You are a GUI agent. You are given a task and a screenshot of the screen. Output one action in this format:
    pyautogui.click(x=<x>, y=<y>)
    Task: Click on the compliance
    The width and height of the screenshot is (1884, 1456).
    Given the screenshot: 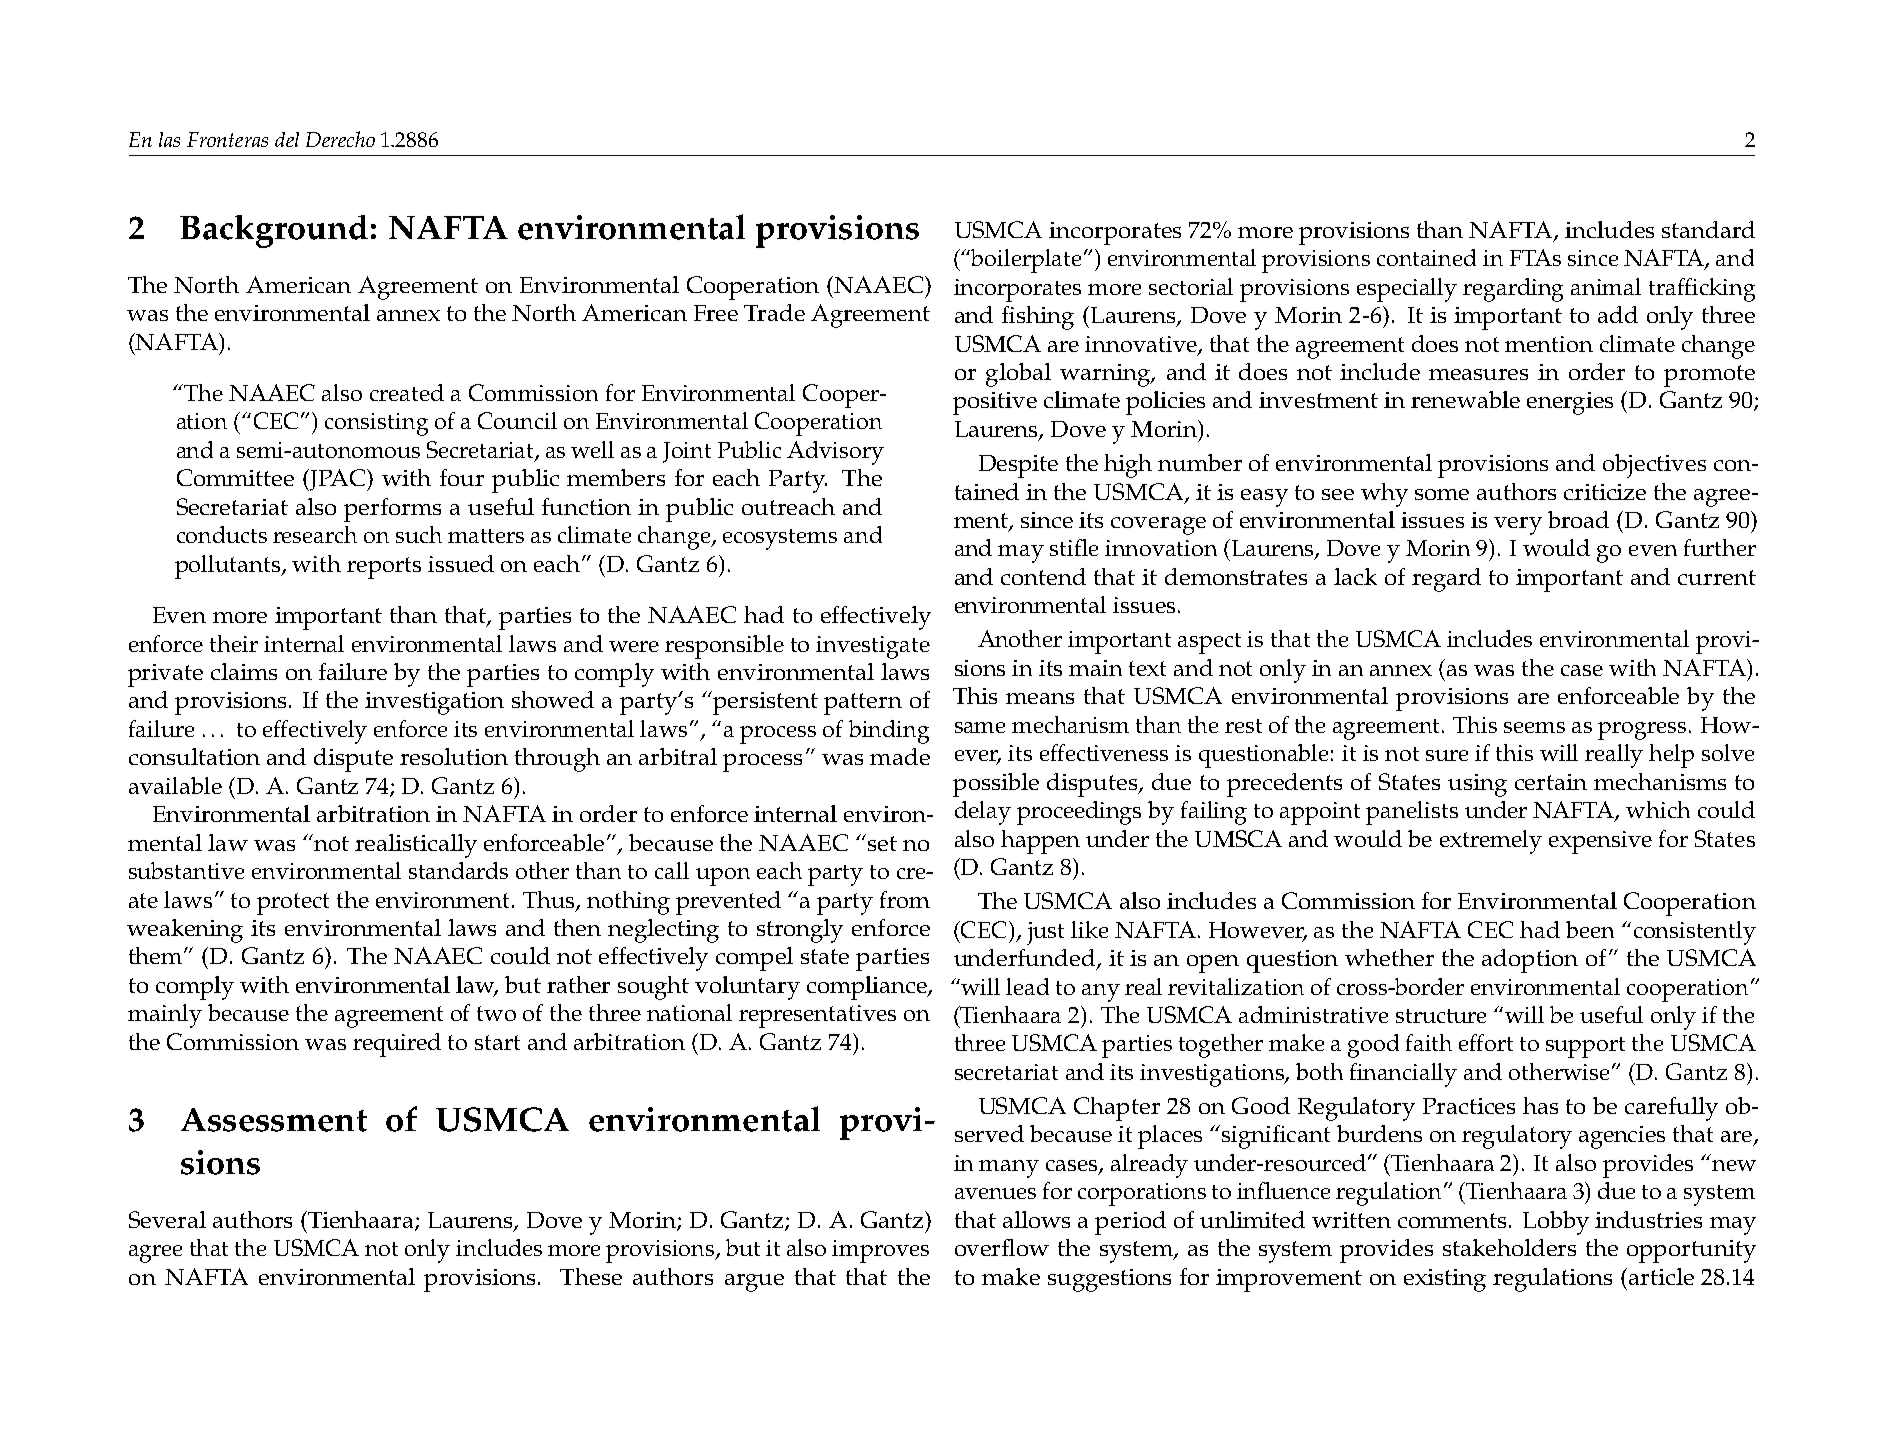 What is the action you would take?
    pyautogui.click(x=868, y=988)
